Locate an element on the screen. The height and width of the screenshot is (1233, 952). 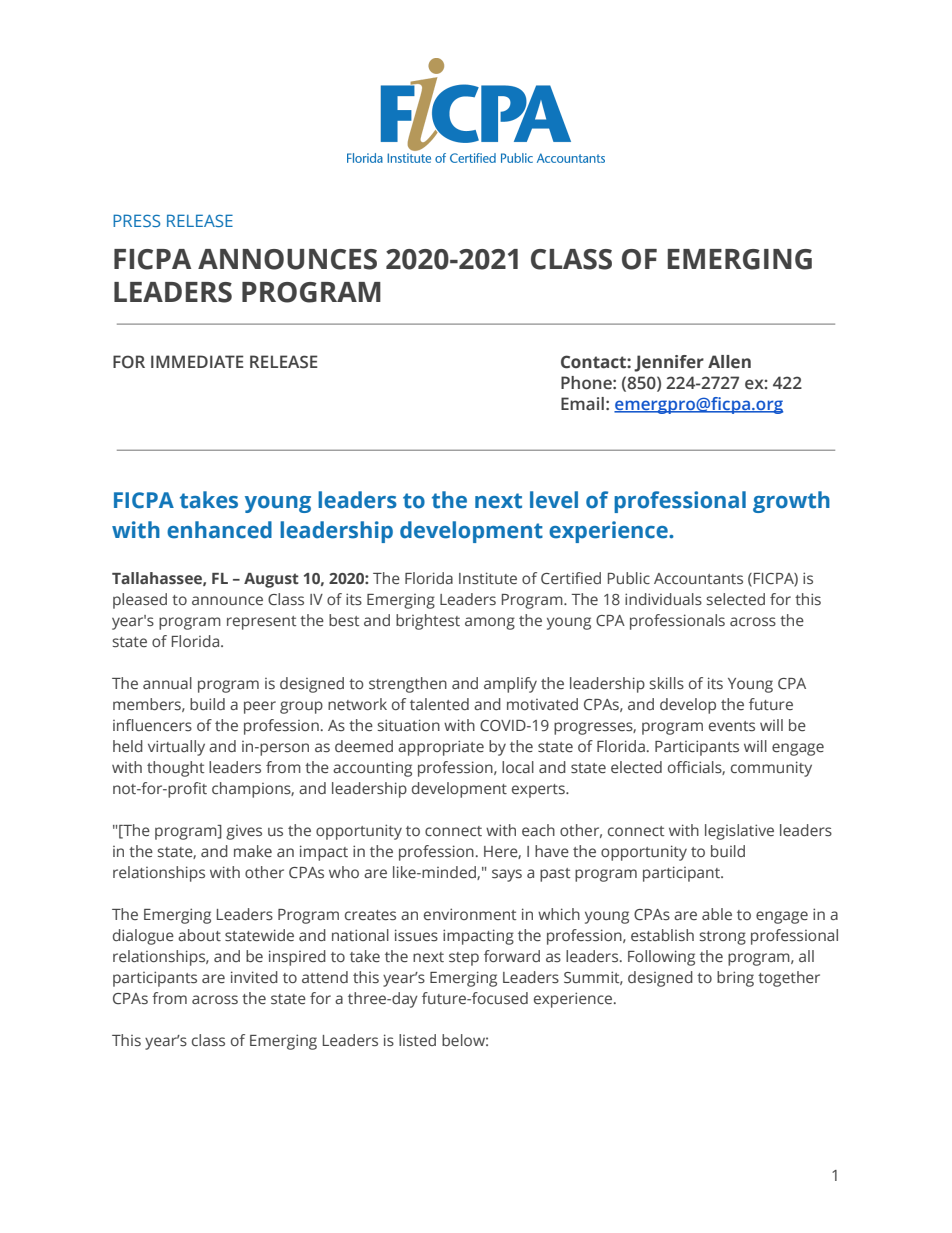
make is located at coordinates (253, 851).
